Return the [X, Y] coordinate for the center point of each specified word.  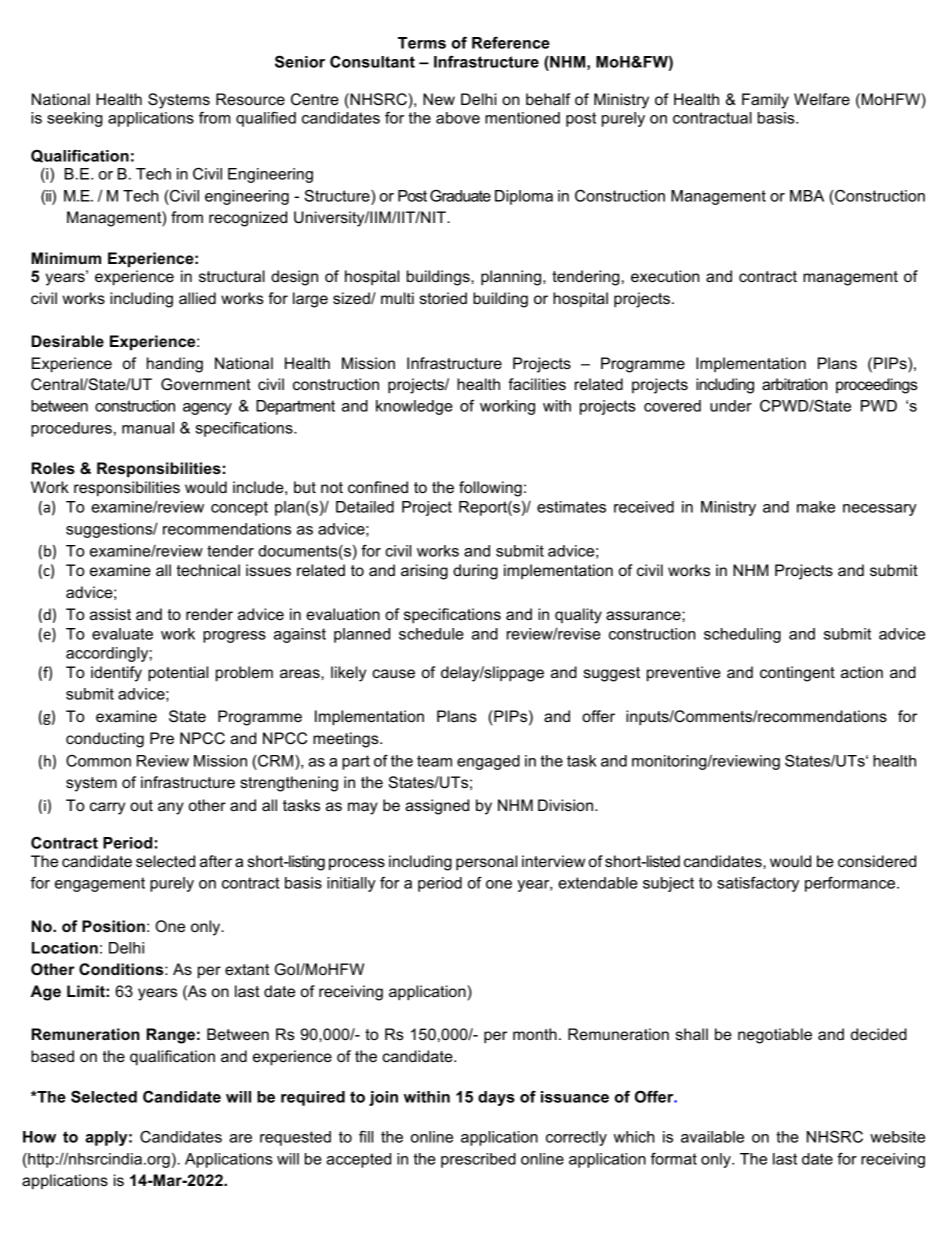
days [496, 1098]
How [39, 1137]
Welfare [822, 99]
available [712, 1137]
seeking [75, 119]
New [439, 99]
